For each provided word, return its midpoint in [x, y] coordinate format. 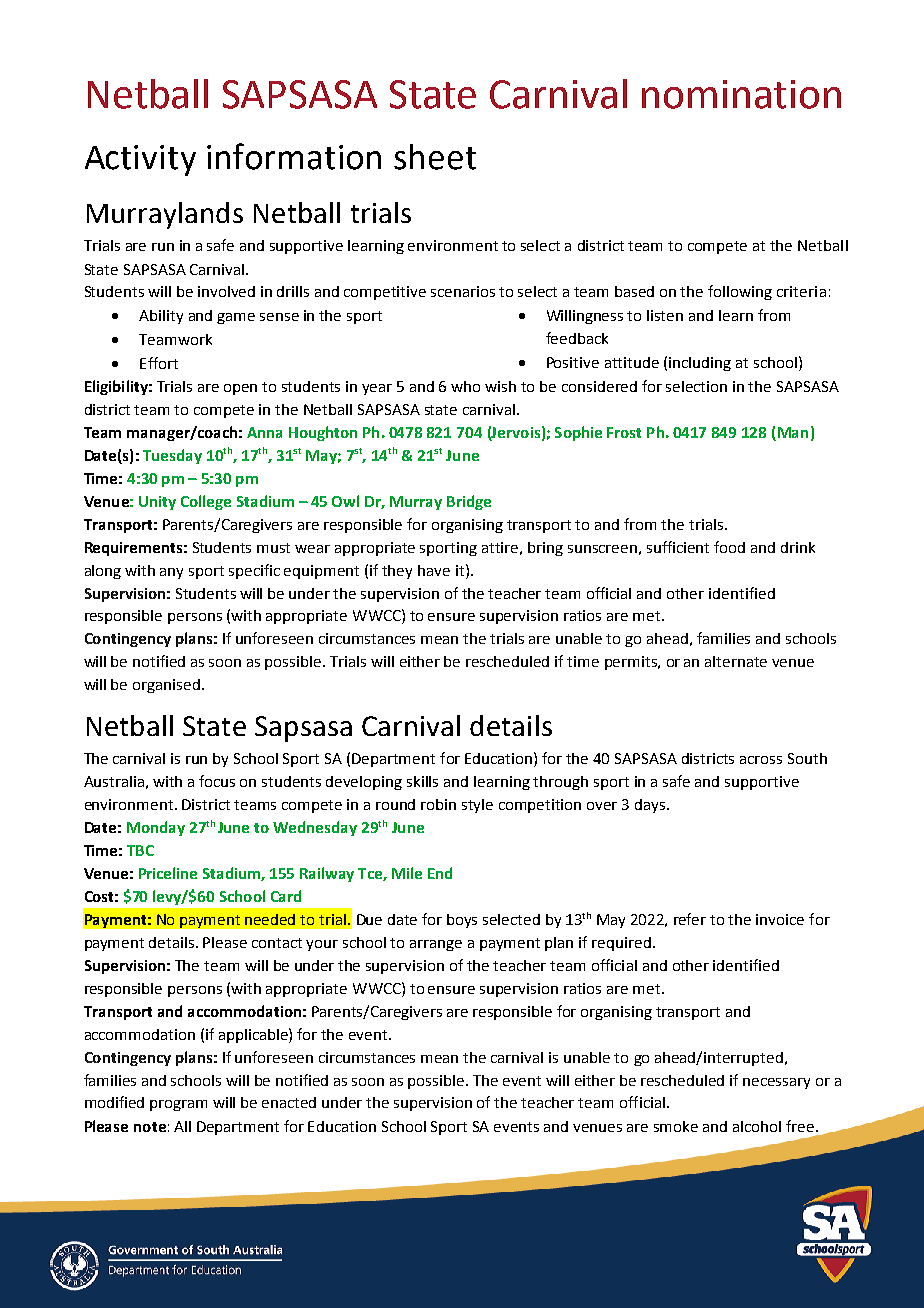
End [440, 873]
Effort [159, 363]
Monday [156, 828]
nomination [741, 94]
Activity [140, 160]
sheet [435, 157]
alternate [736, 661]
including [700, 364]
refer [690, 919]
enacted [289, 1102]
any [171, 573]
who [465, 386]
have [434, 570]
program [178, 1105]
